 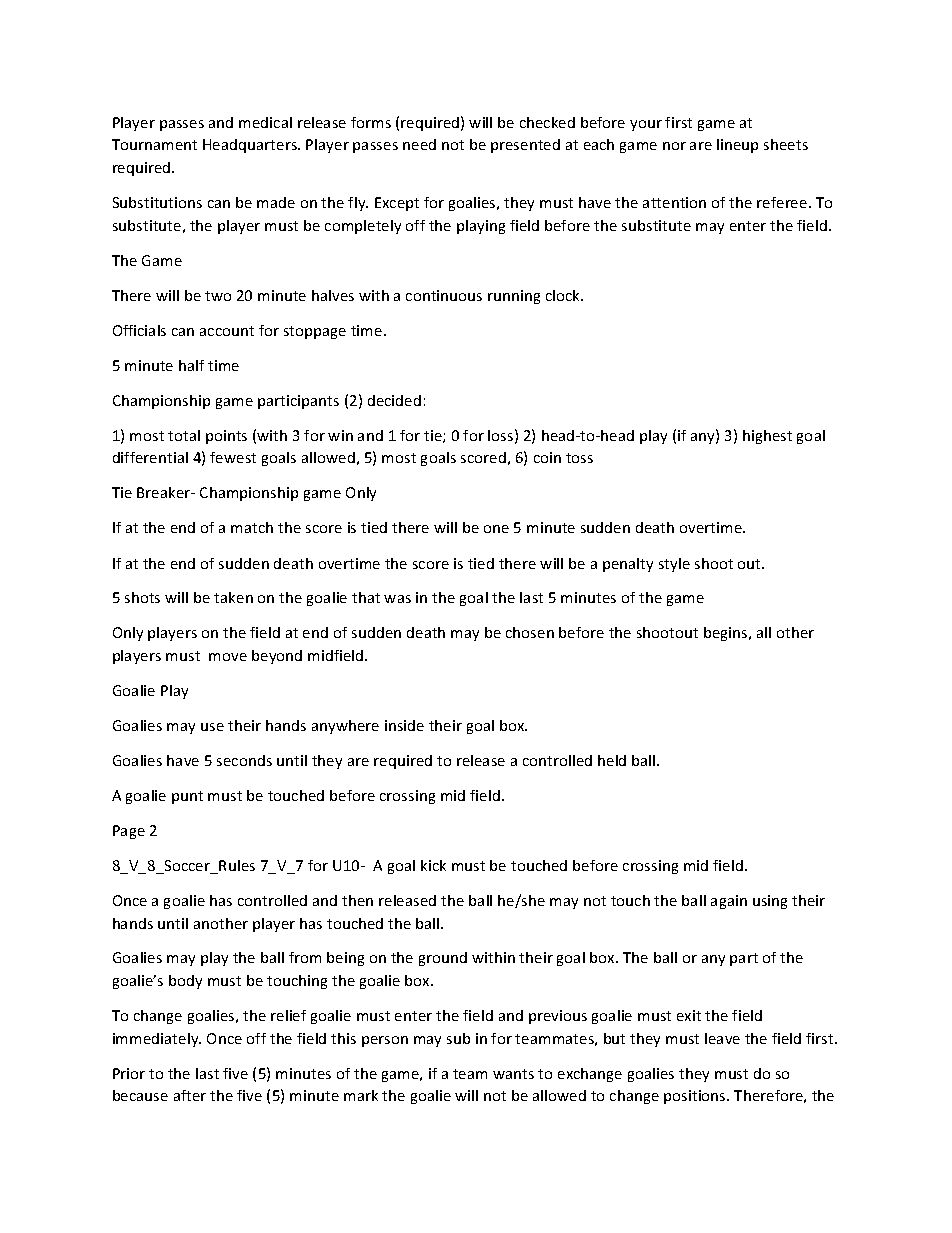 I want to click on positions, so click(x=696, y=1097).
